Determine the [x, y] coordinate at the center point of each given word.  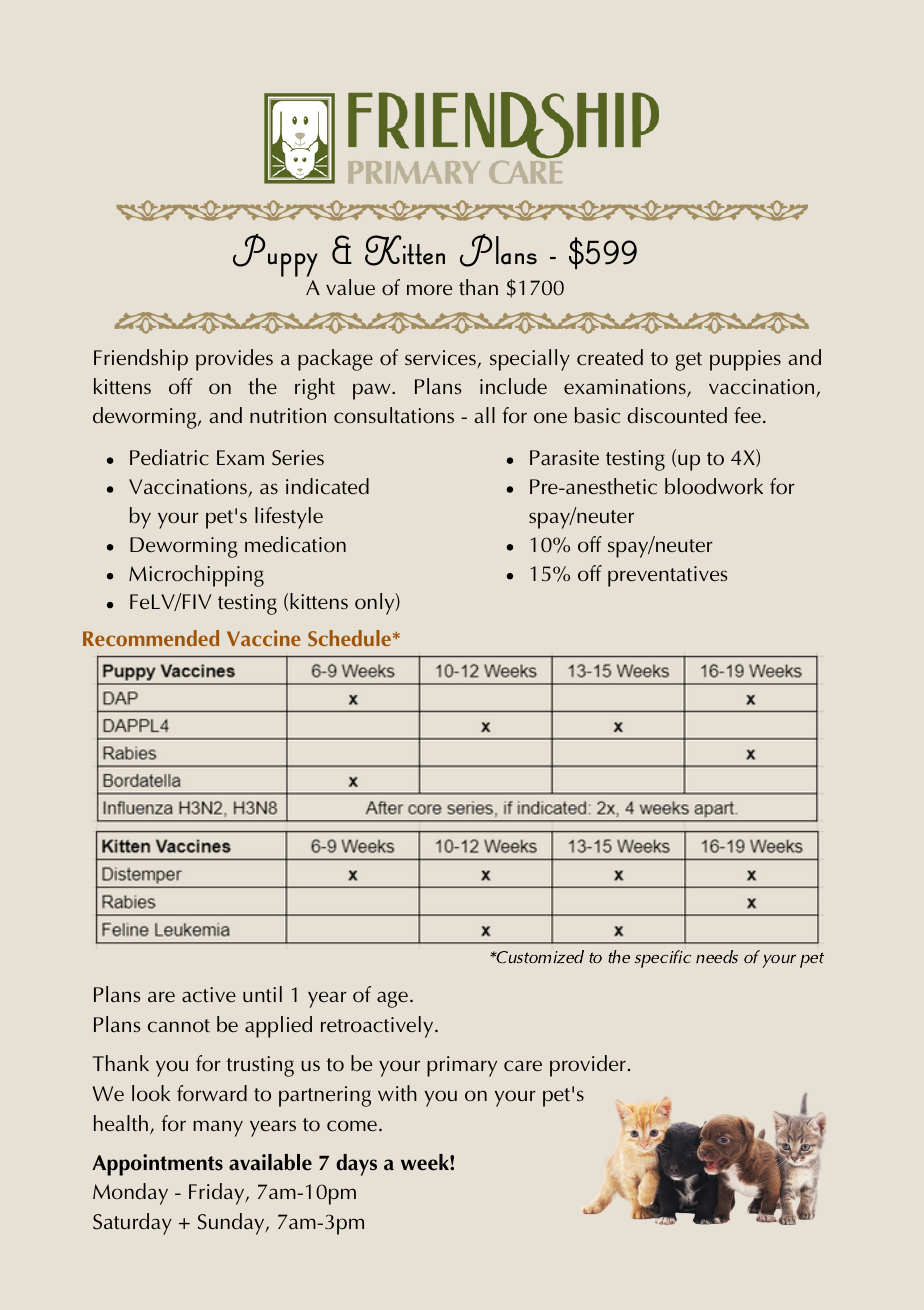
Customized [539, 957]
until [262, 994]
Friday [218, 1194]
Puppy [275, 255]
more [429, 289]
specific [663, 959]
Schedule [349, 638]
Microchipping [196, 576]
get [689, 361]
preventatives [667, 576]
